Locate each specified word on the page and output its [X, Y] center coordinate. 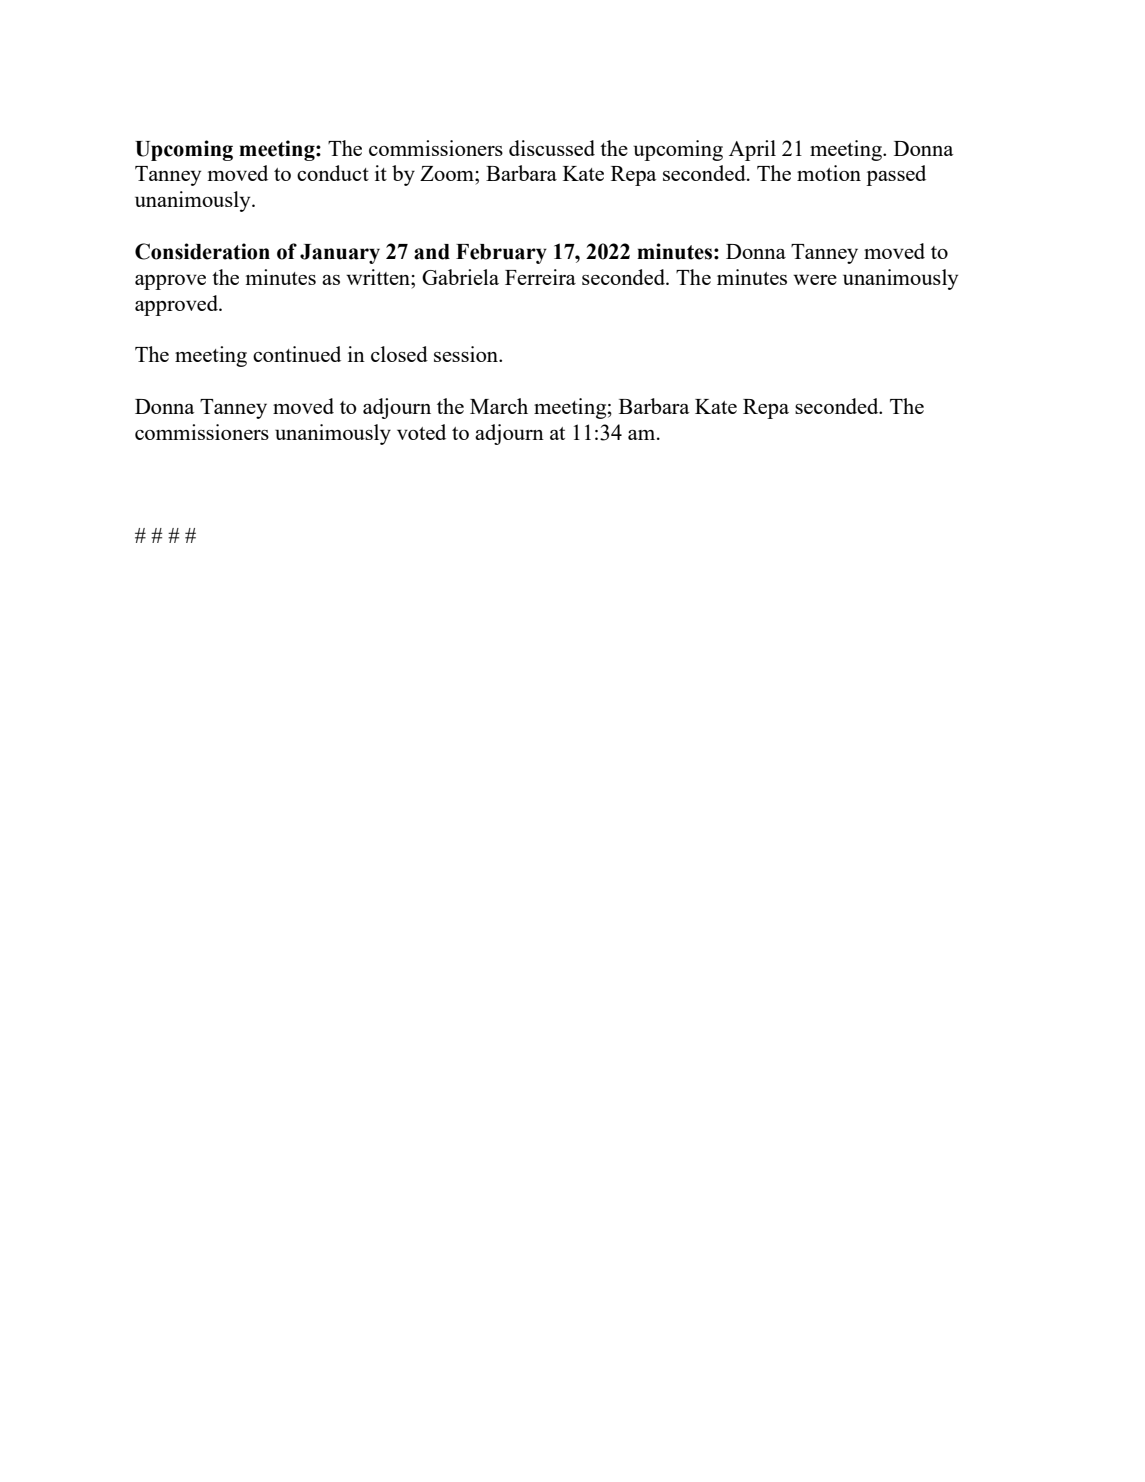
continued [297, 354]
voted [421, 432]
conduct [333, 173]
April [752, 150]
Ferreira [540, 277]
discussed [552, 148]
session [467, 354]
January [340, 254]
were [815, 279]
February [501, 254]
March [499, 406]
